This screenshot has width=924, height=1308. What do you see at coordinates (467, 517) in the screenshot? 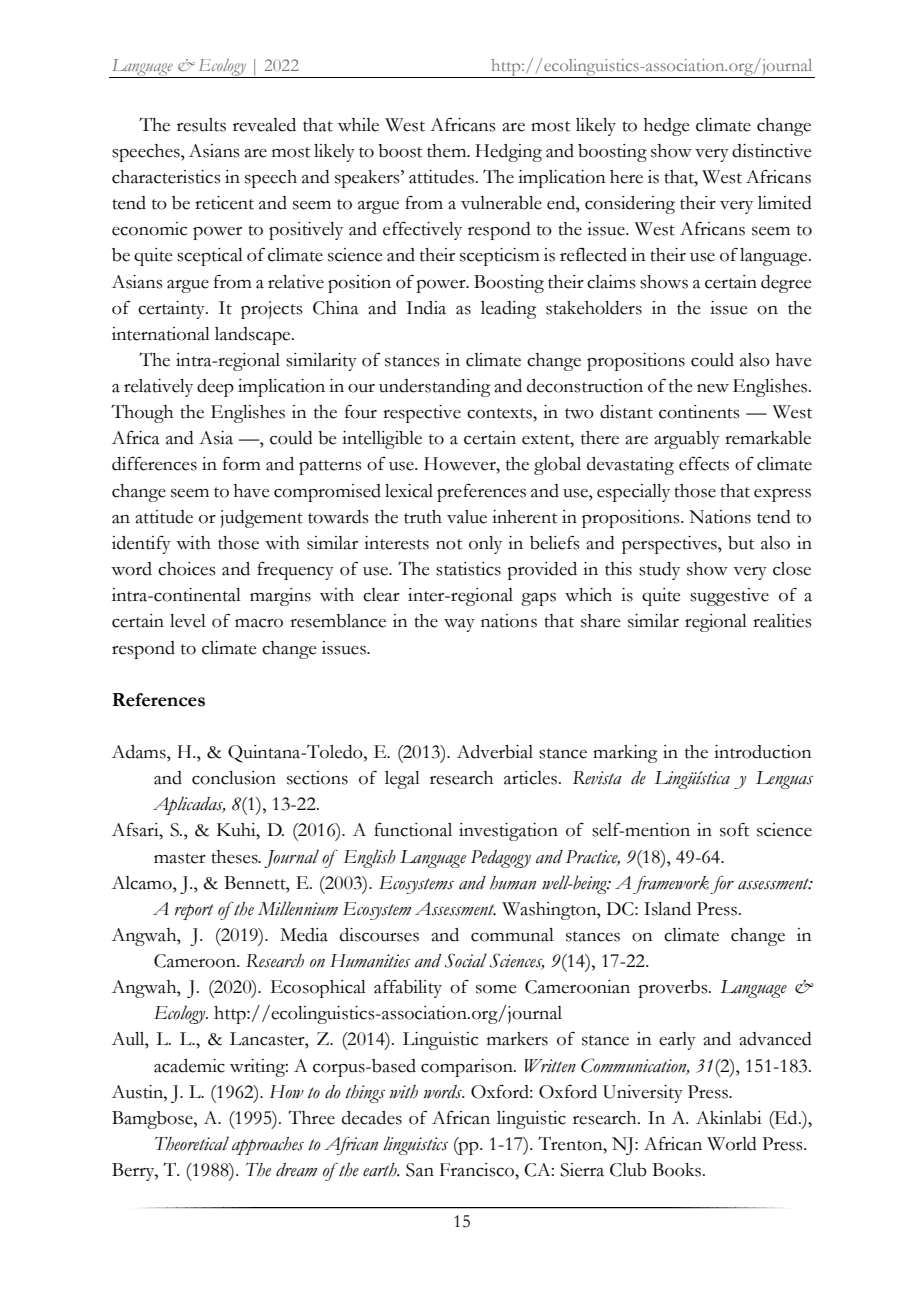
I see `value` at bounding box center [467, 517].
